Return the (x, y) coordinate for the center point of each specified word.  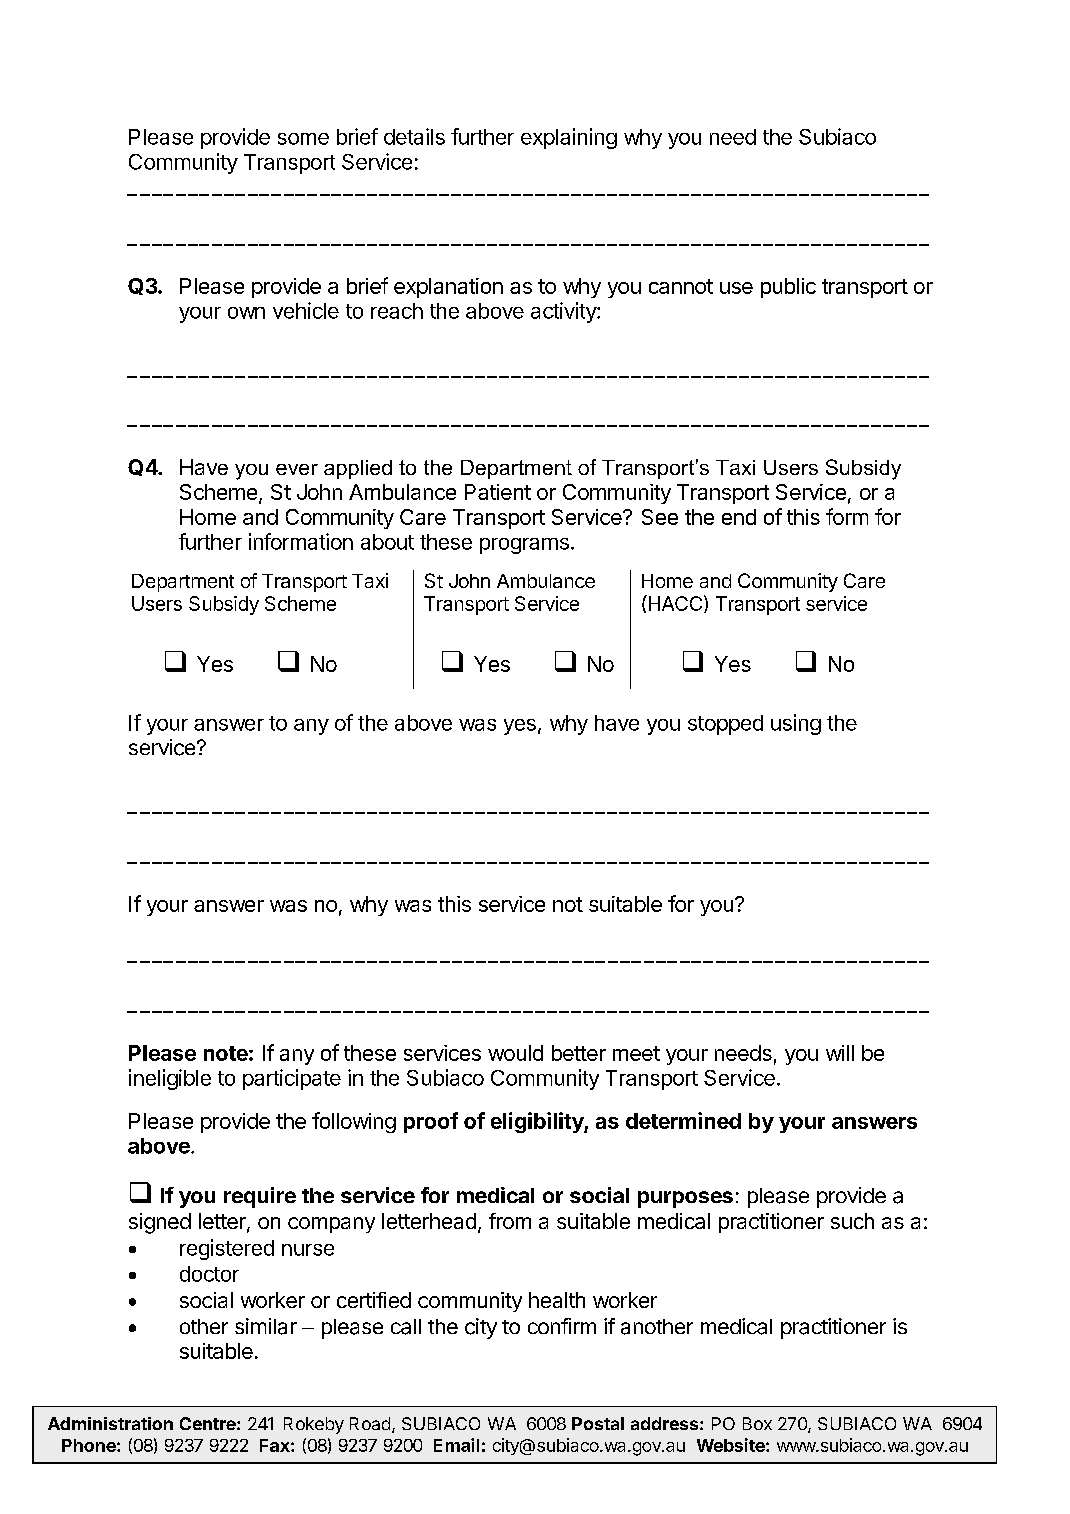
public (788, 288)
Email (456, 1445)
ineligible (170, 1079)
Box (757, 1423)
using (796, 724)
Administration (110, 1423)
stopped (725, 725)
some (303, 139)
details (414, 136)
